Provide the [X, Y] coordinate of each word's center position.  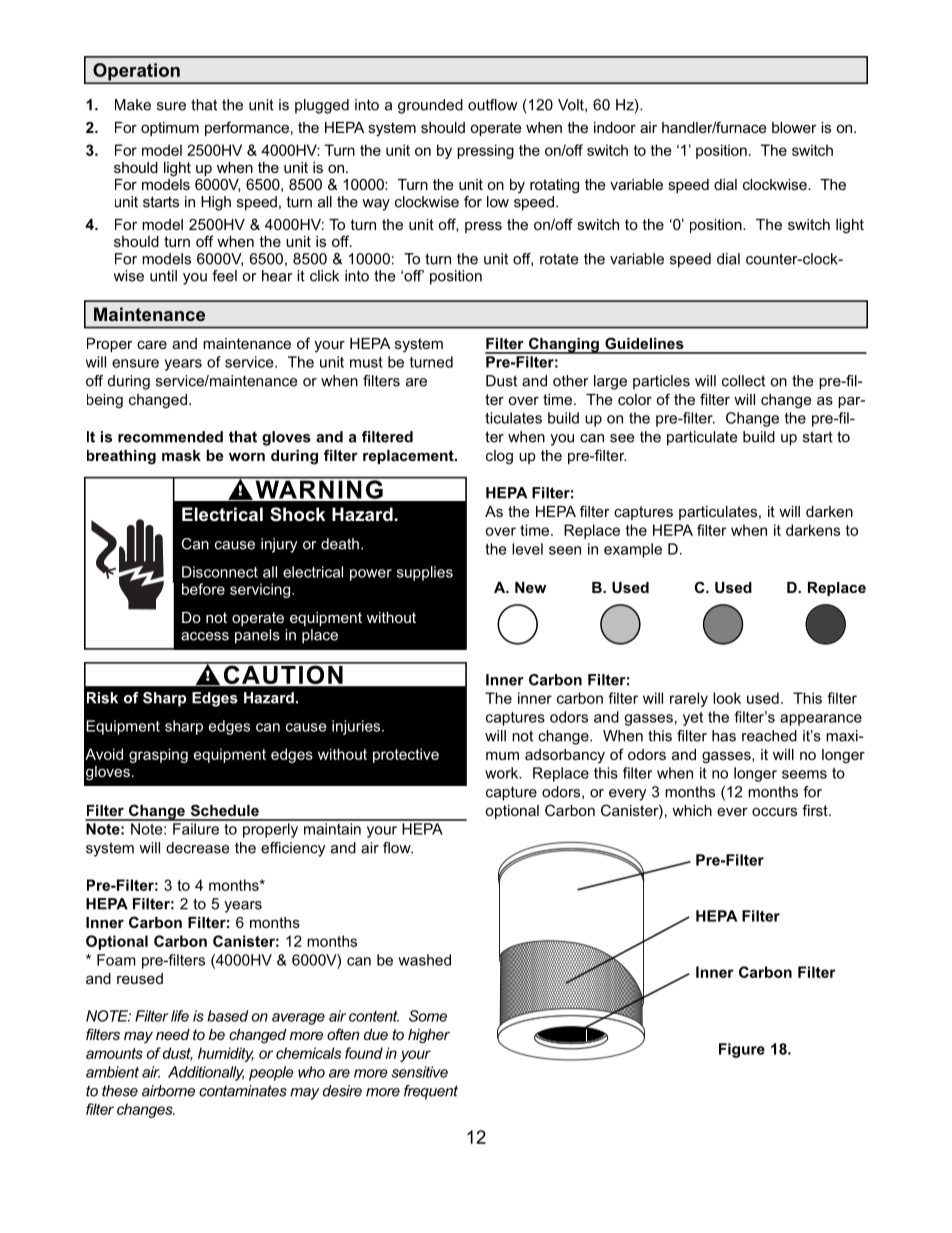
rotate [559, 259]
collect [743, 381]
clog [499, 457]
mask [181, 455]
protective [406, 755]
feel [224, 276]
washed [424, 960]
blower [794, 127]
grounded [430, 106]
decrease [197, 848]
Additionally [206, 1073]
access [205, 636]
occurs [774, 811]
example [633, 550]
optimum [170, 129]
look [727, 698]
